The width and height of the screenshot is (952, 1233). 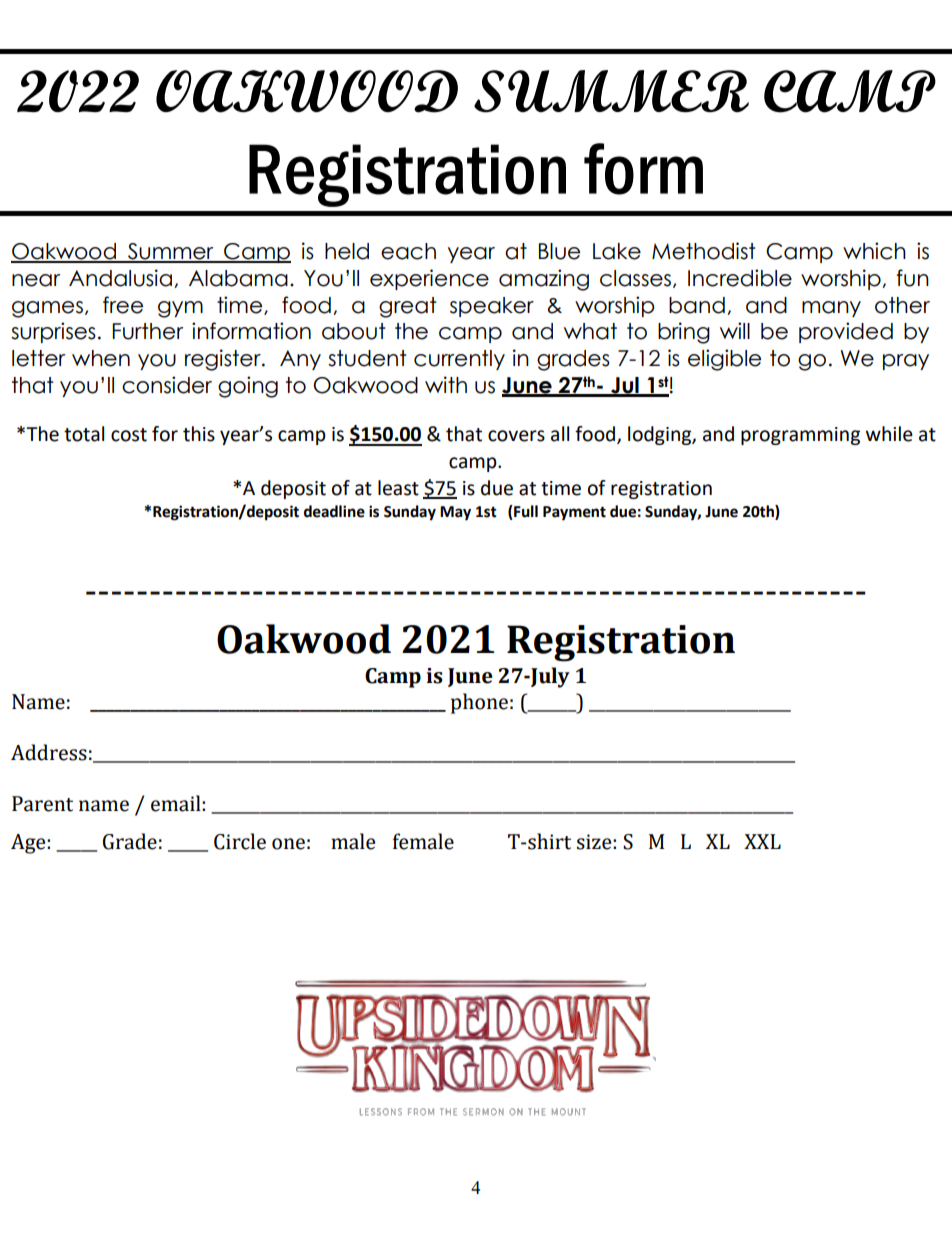 I want to click on covers, so click(x=516, y=436).
